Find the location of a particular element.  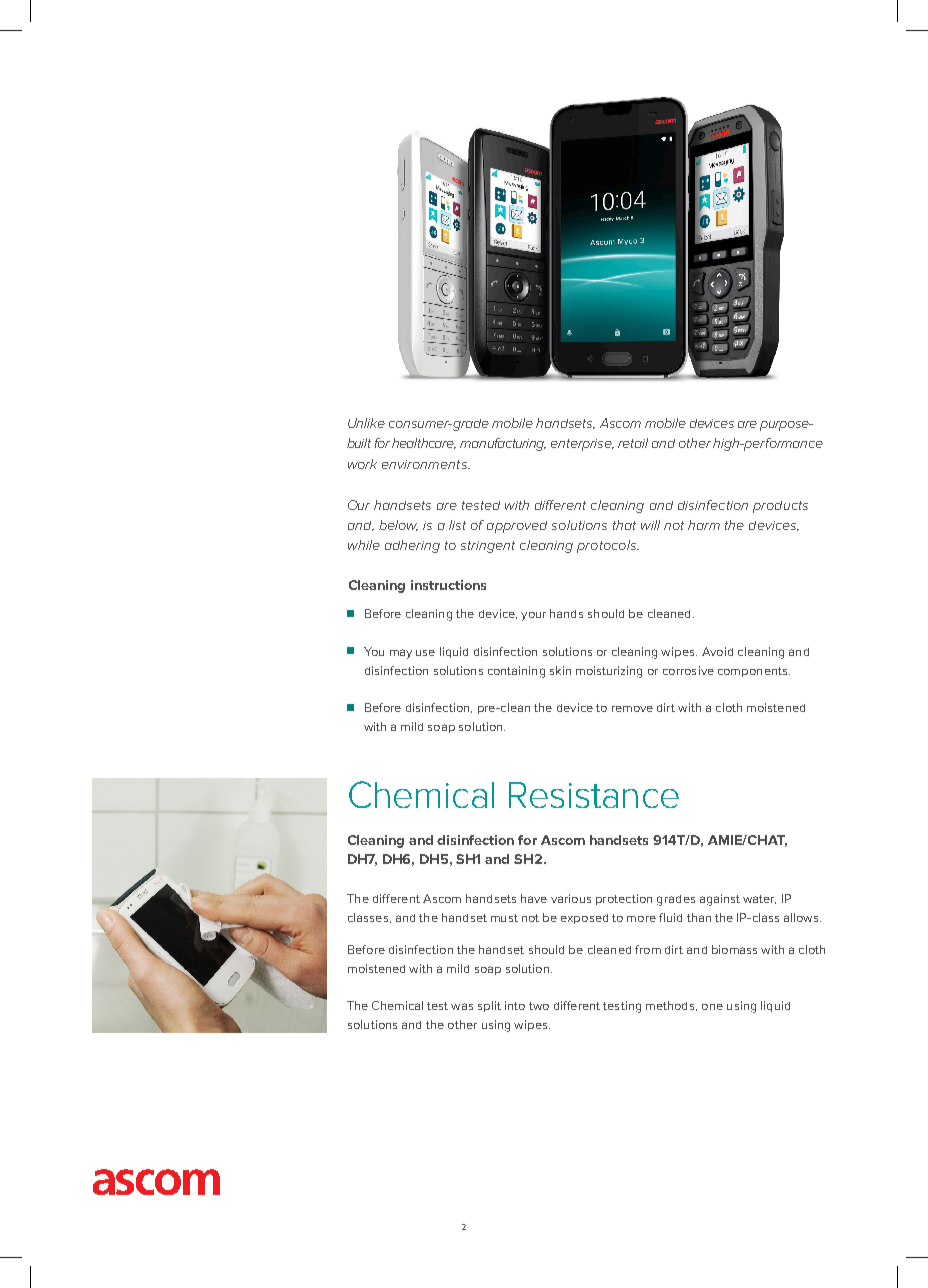

healthcare is located at coordinates (424, 443).
